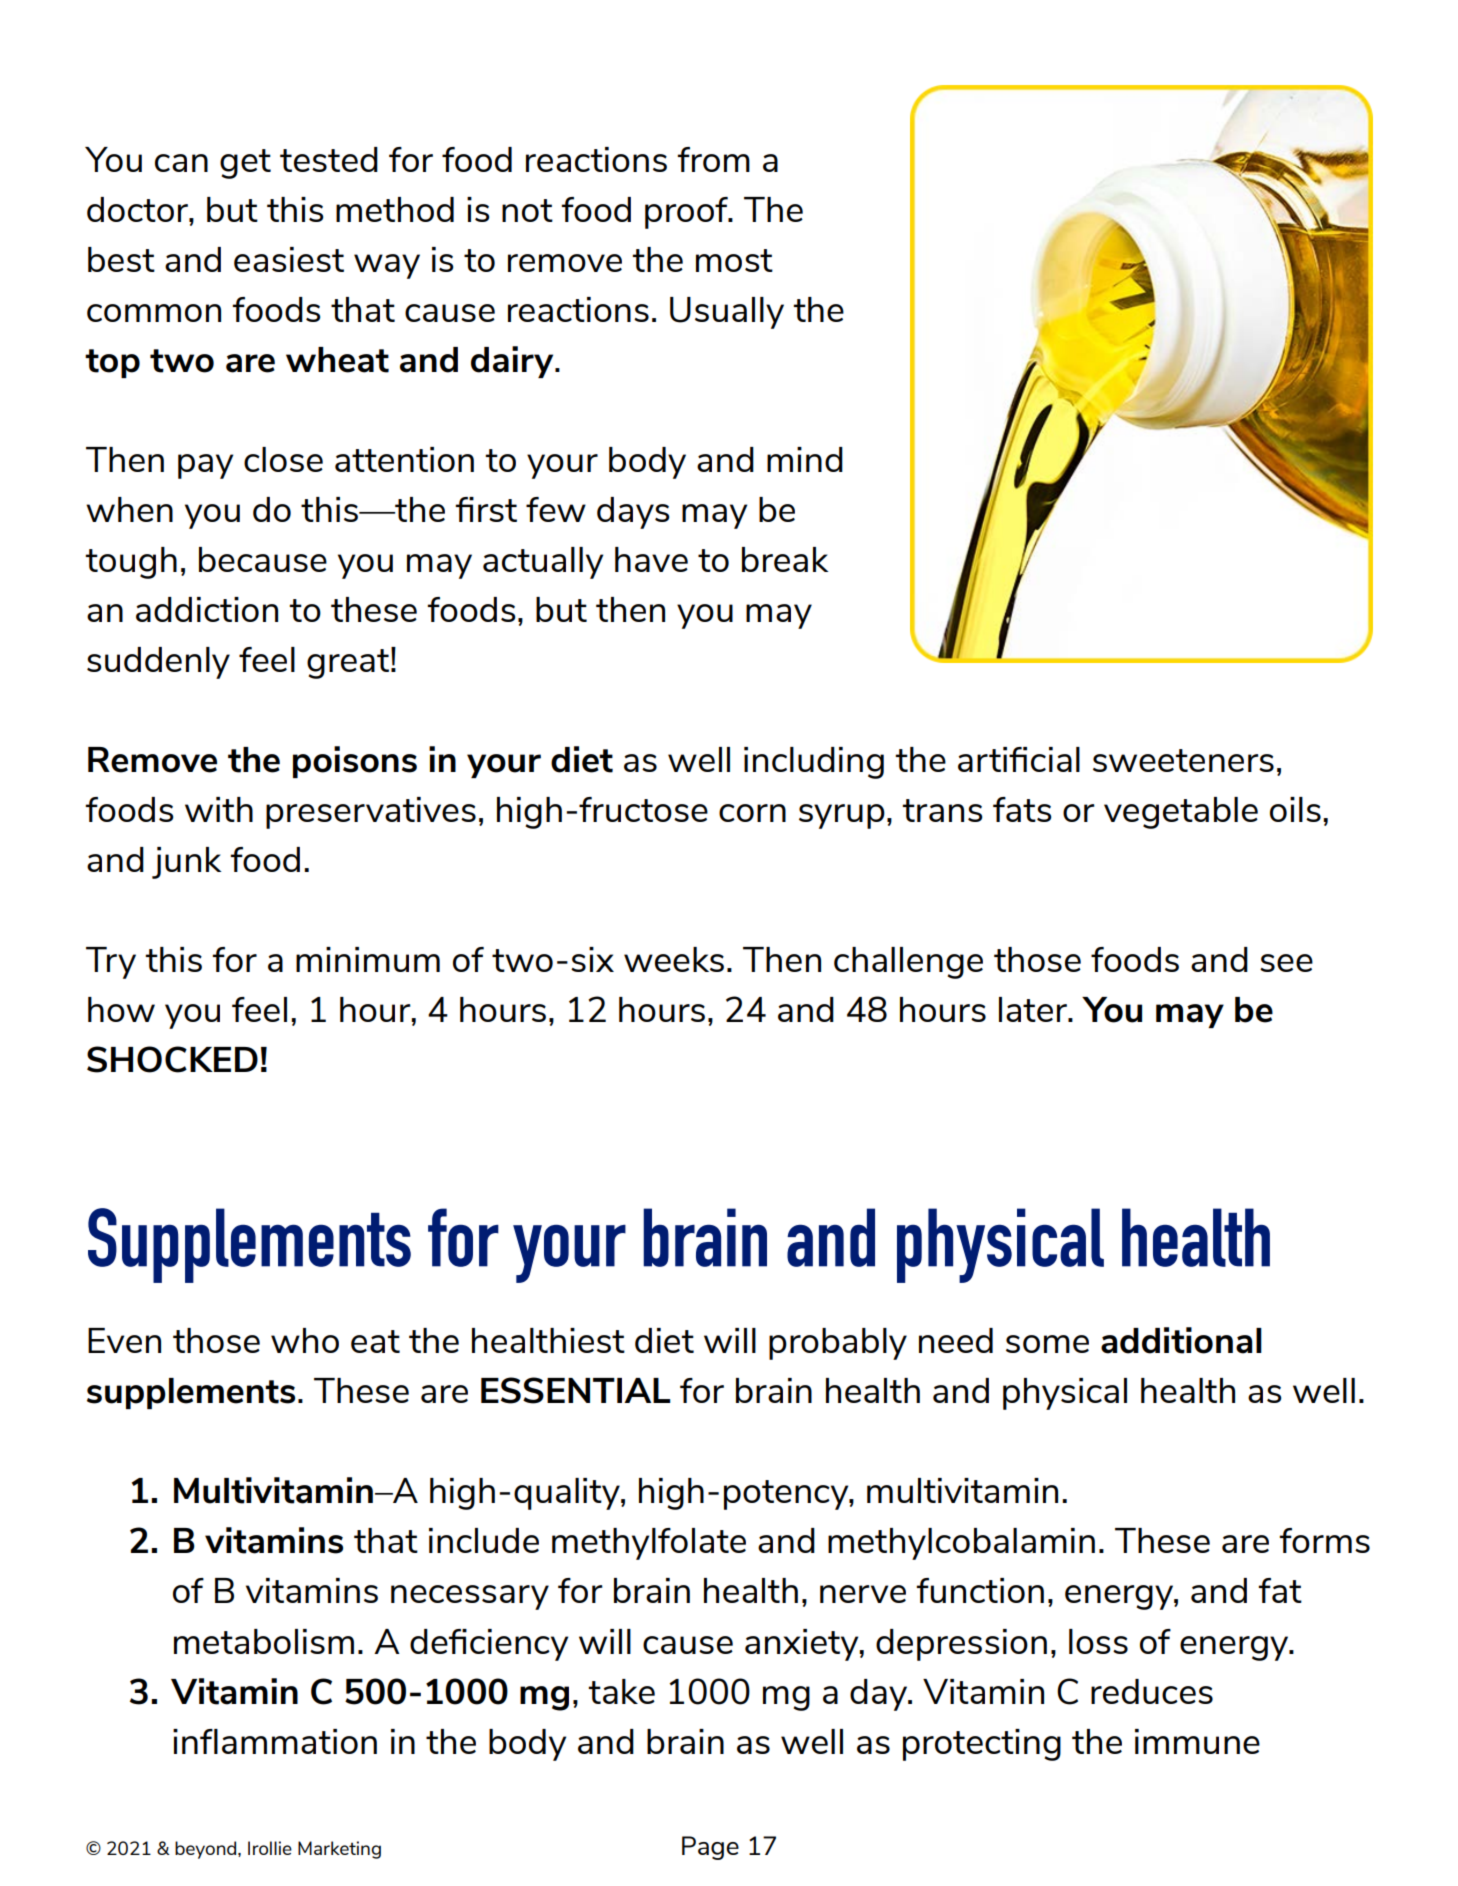 The height and width of the document is (1886, 1458). Describe the element at coordinates (1181, 1340) in the document. I see `additional` at that location.
